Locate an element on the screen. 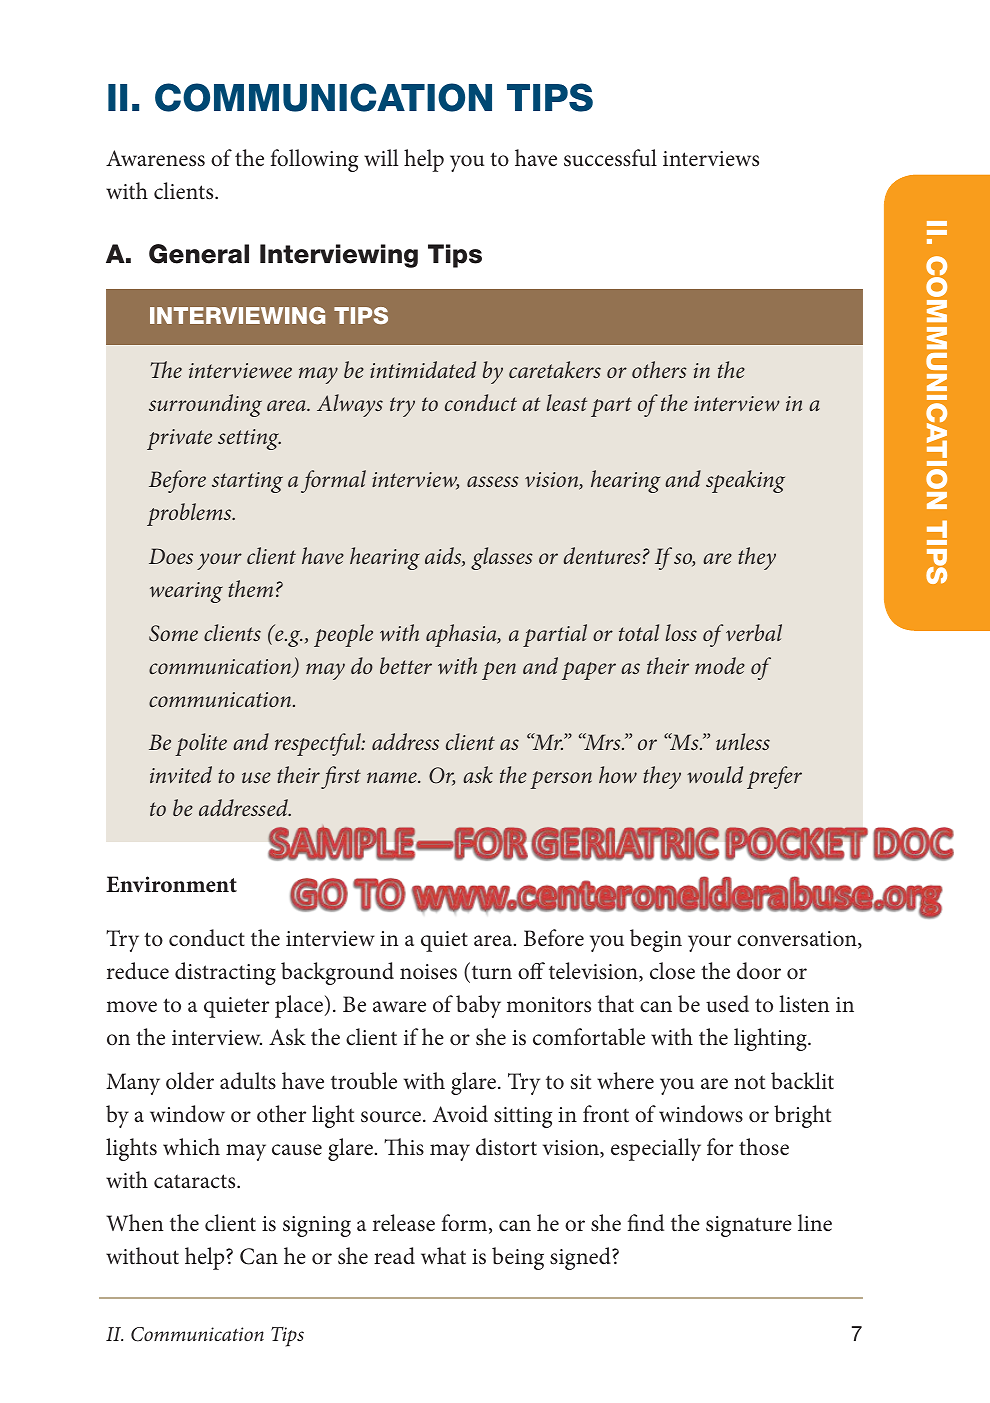 Image resolution: width=990 pixels, height=1403 pixels. signature is located at coordinates (749, 1226).
